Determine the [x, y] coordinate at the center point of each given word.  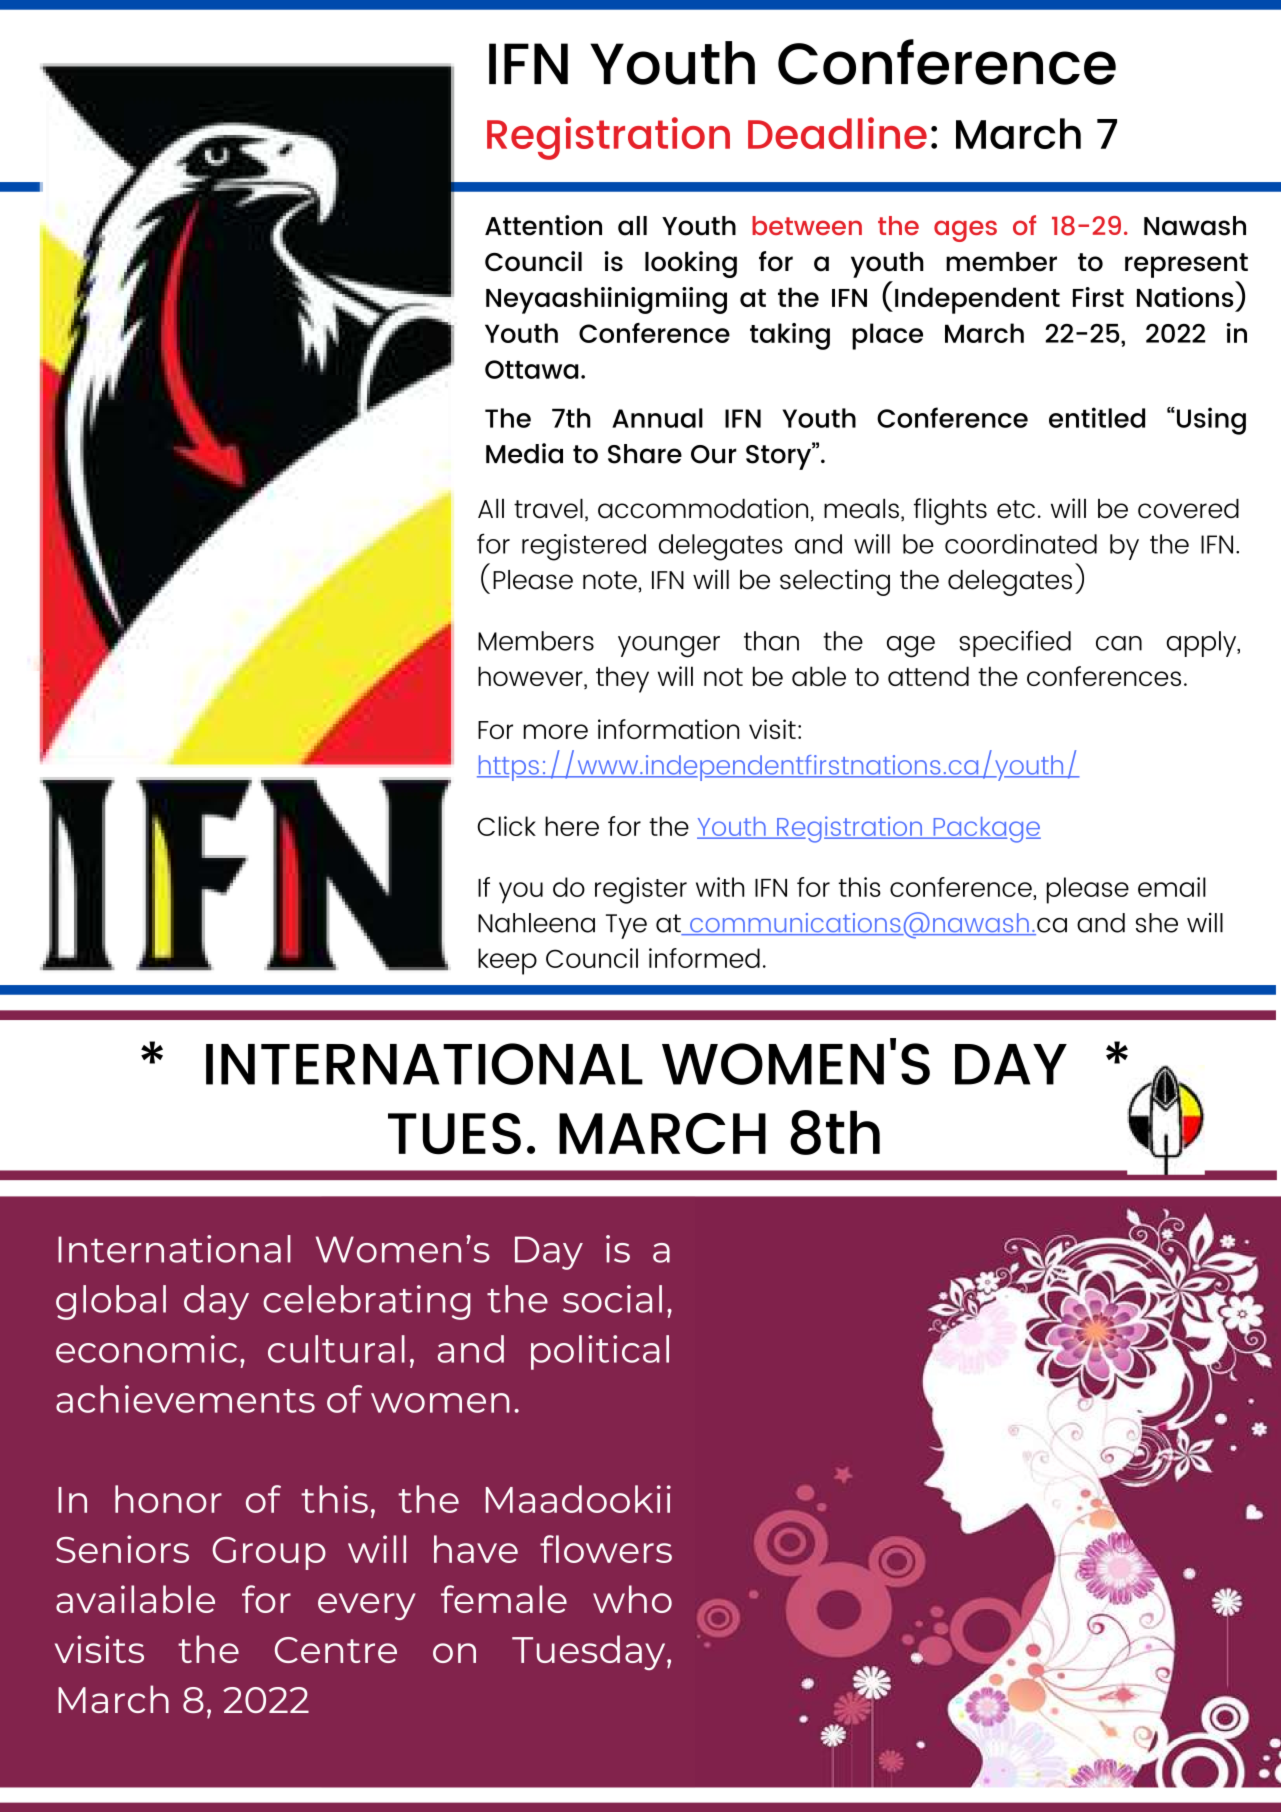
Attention [543, 225]
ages [965, 231]
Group [269, 1553]
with [720, 887]
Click [506, 826]
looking [691, 264]
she [1157, 923]
